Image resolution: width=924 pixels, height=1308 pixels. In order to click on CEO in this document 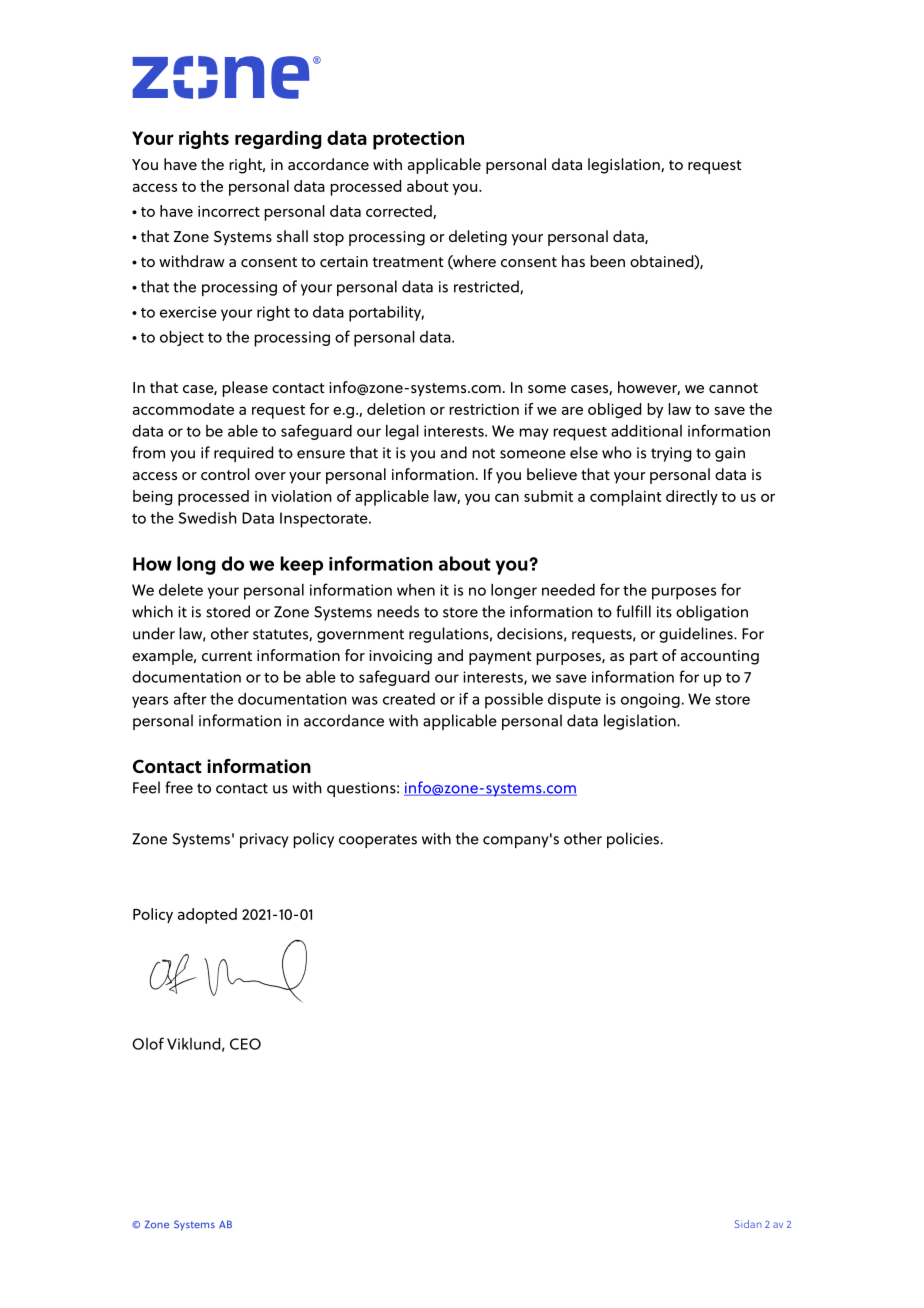, I will do `click(245, 1044)`.
